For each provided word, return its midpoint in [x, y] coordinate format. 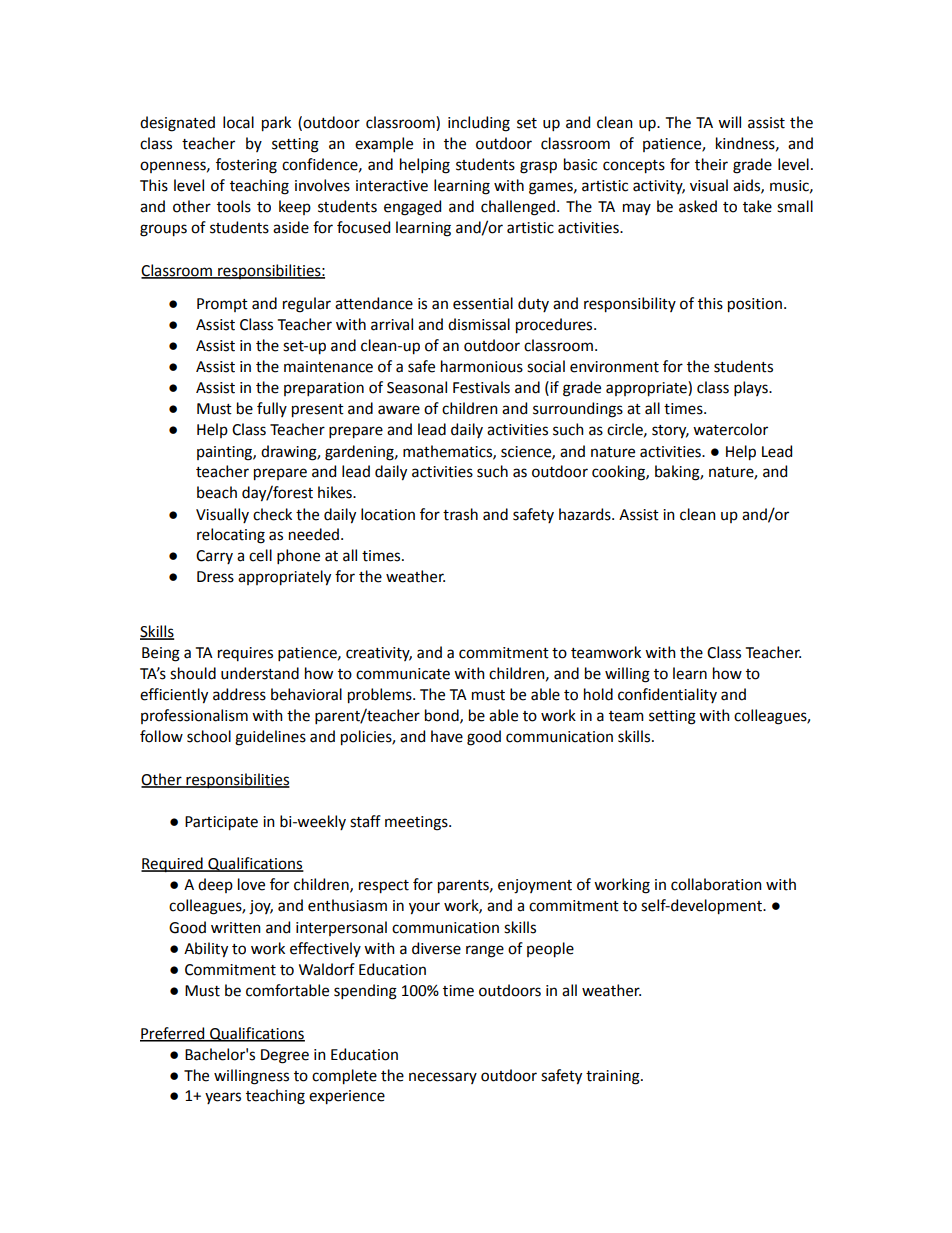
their [711, 164]
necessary [443, 1078]
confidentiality [667, 695]
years [223, 1098]
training [614, 1077]
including [479, 124]
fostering [246, 166]
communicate [403, 674]
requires [245, 654]
